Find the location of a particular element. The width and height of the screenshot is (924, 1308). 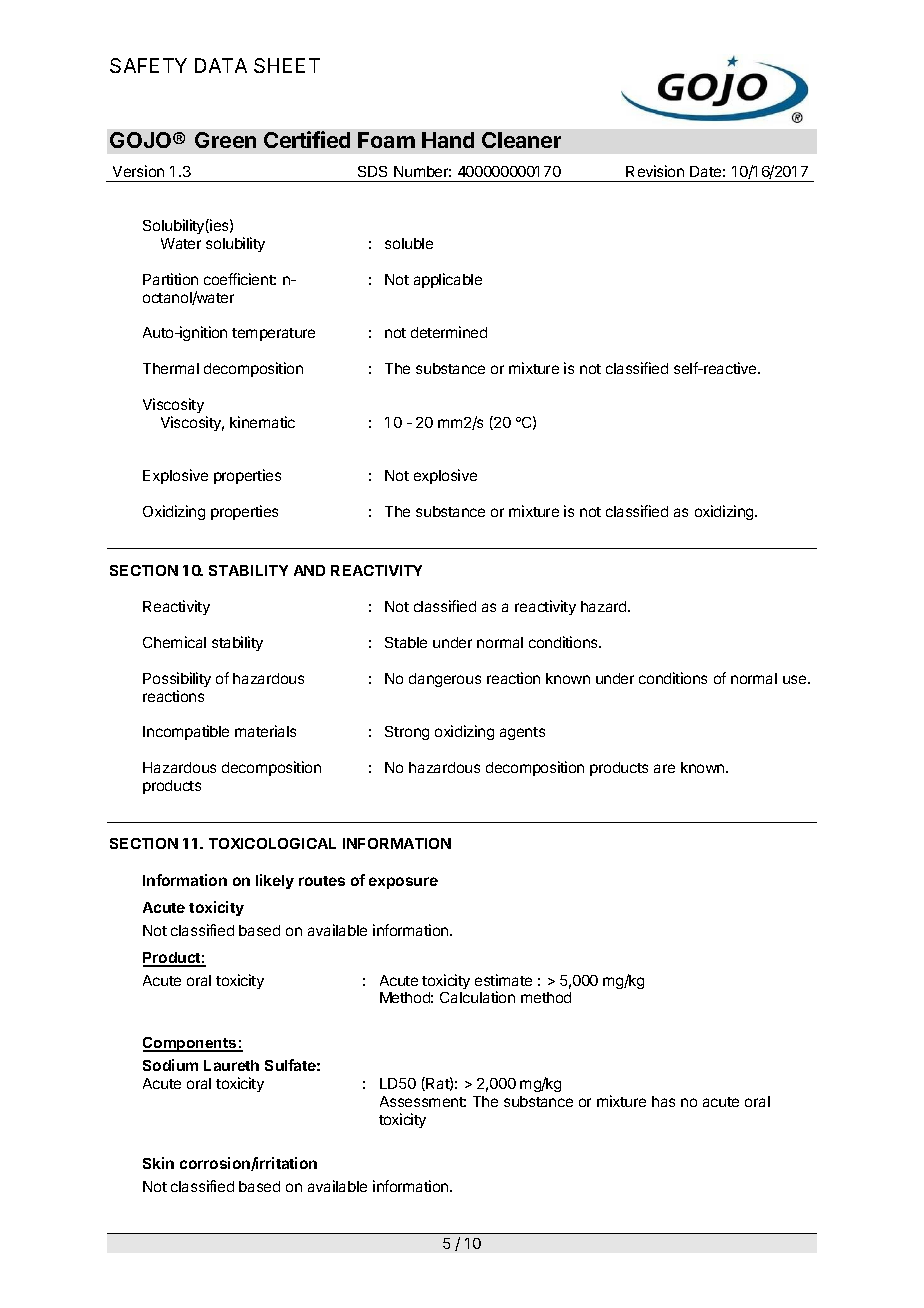

Chemical is located at coordinates (174, 642).
